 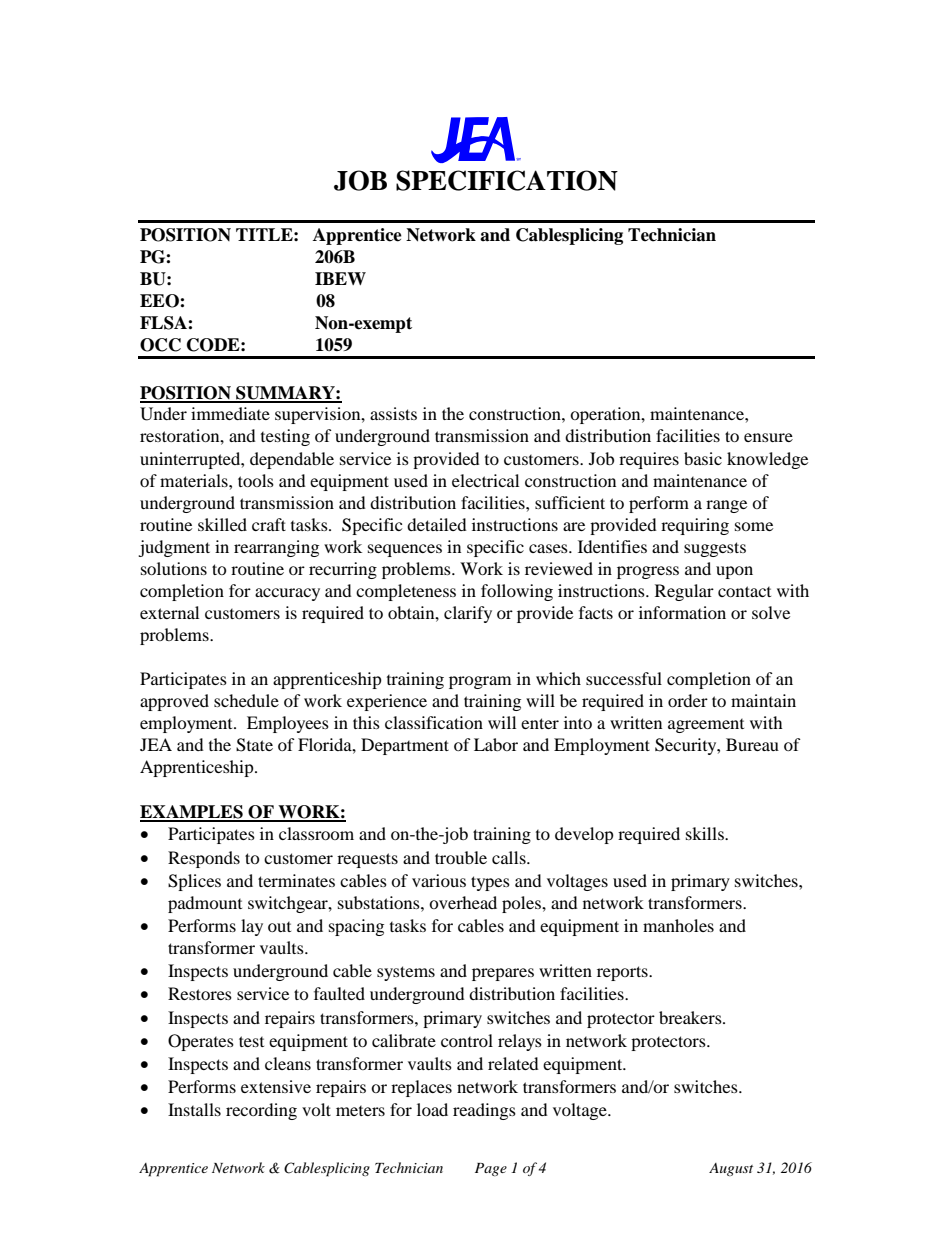 I want to click on ensure, so click(x=768, y=437).
